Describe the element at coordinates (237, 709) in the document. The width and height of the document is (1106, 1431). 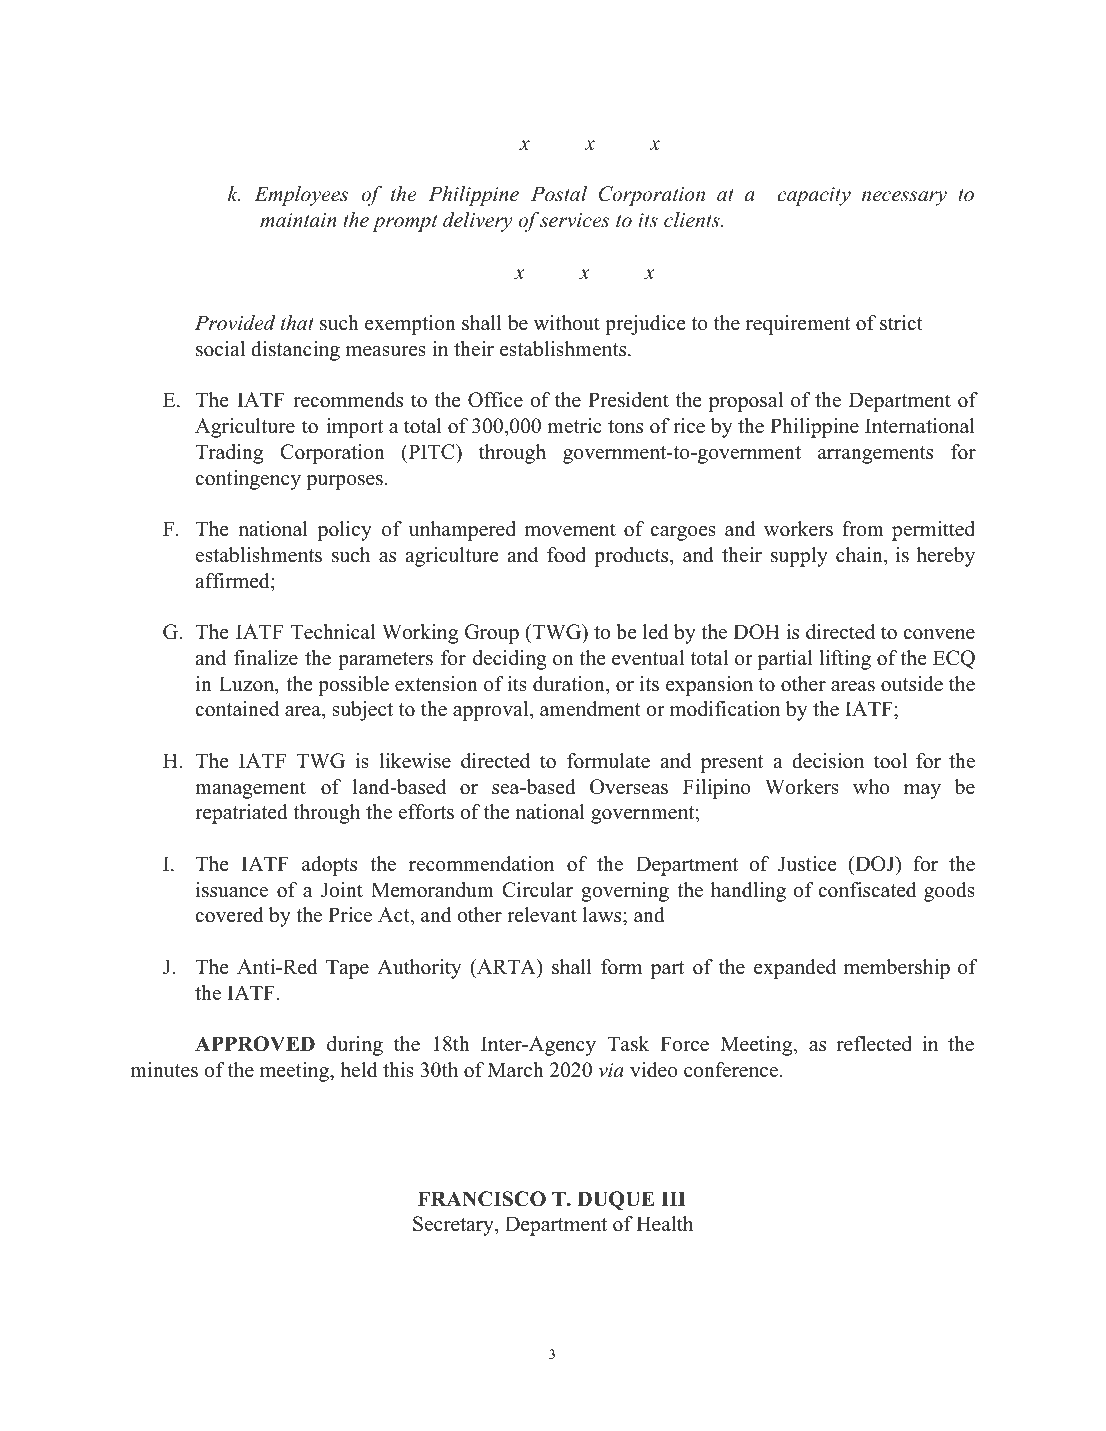
I see `contained` at that location.
